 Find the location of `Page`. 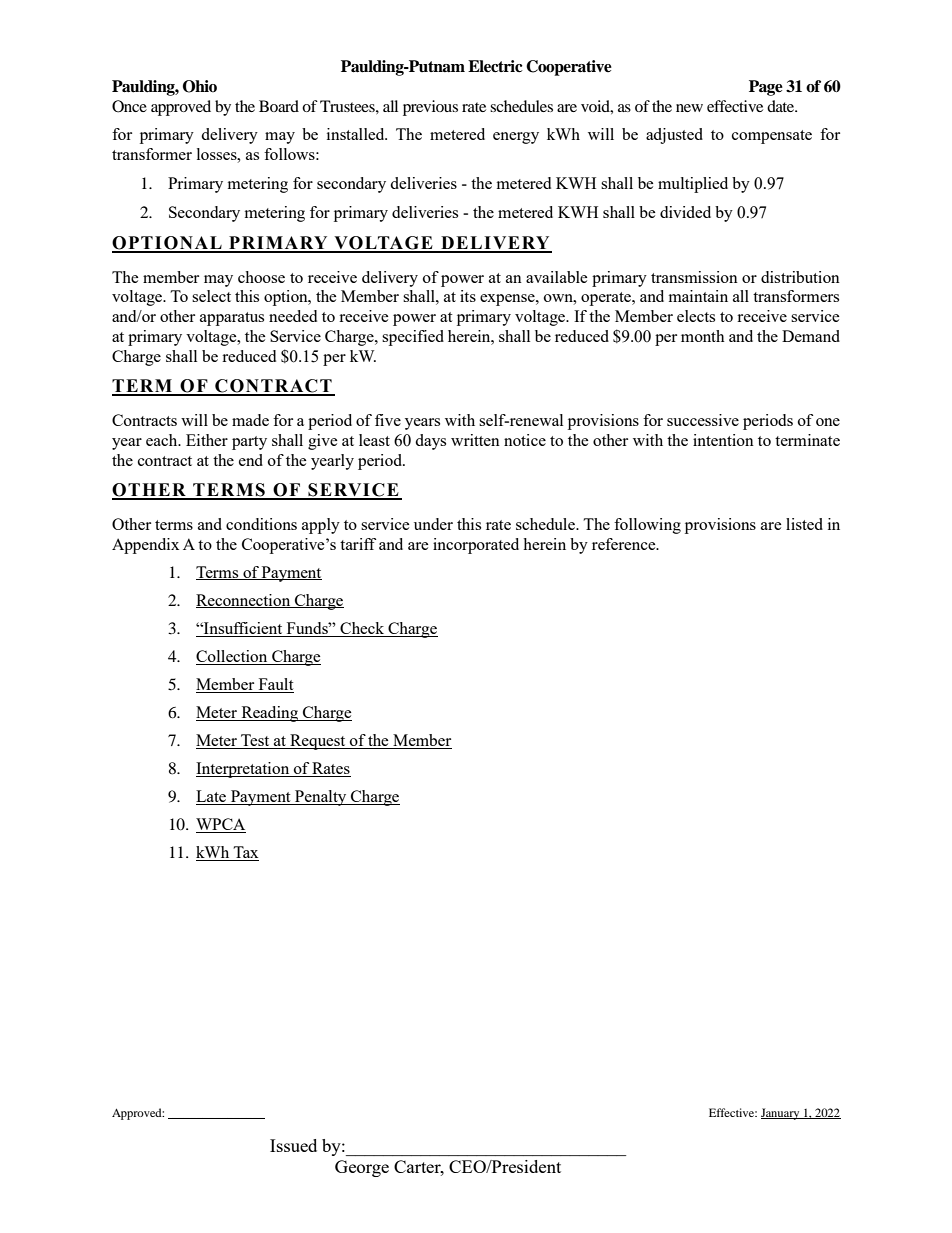

Page is located at coordinates (766, 88).
